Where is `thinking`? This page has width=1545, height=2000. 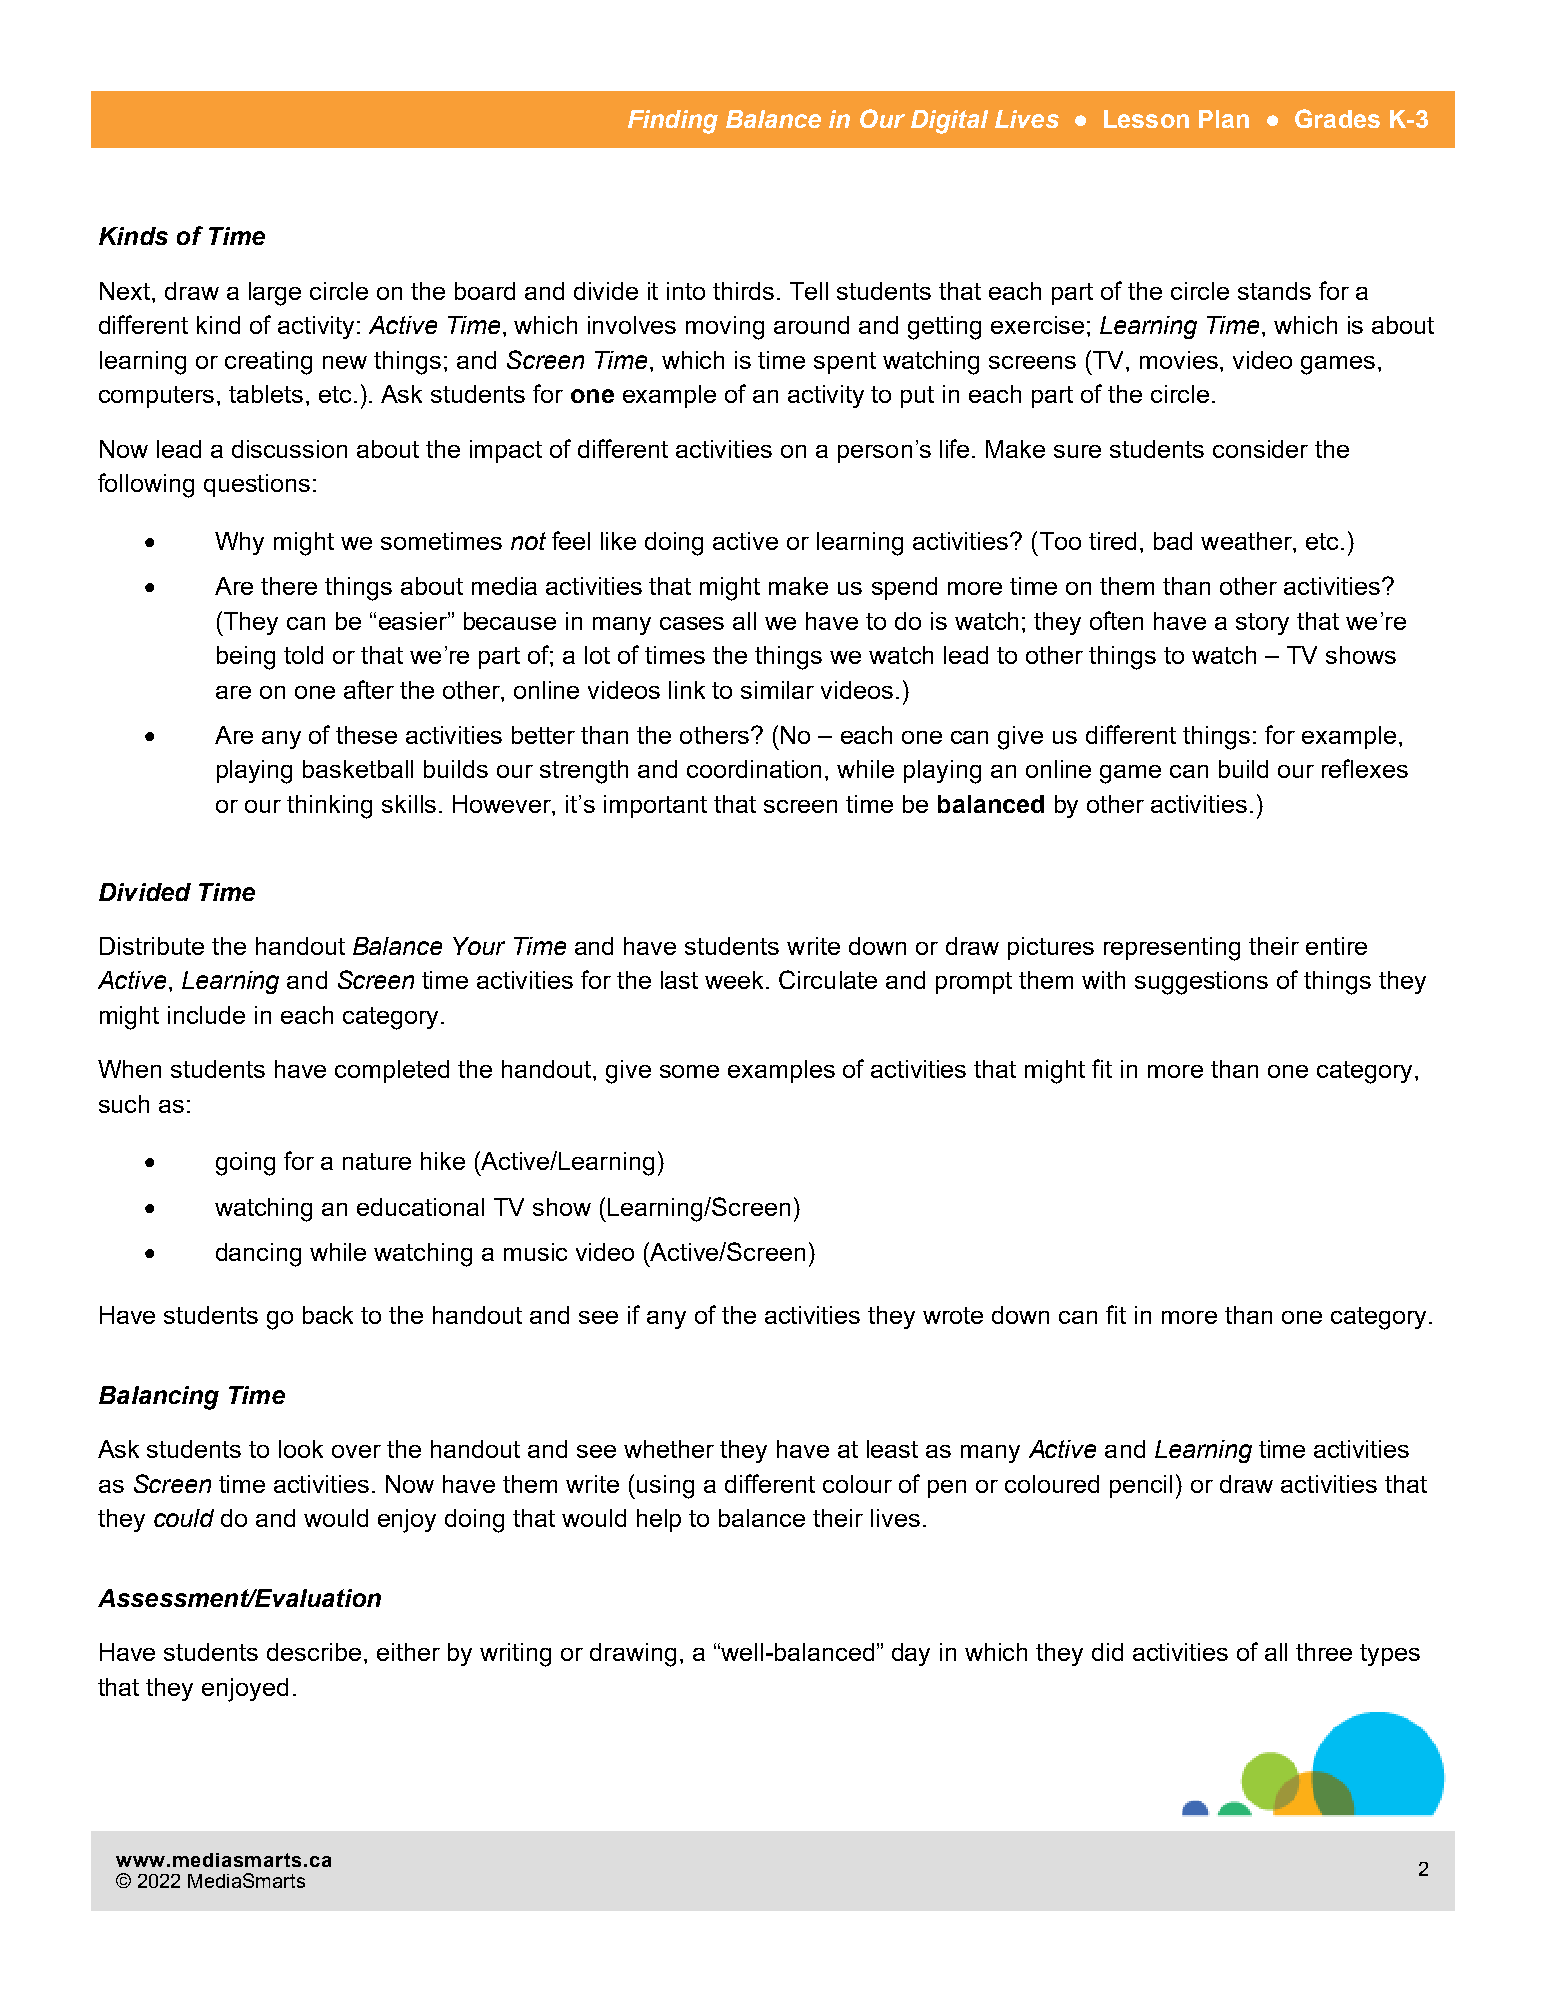
thinking is located at coordinates (329, 807).
